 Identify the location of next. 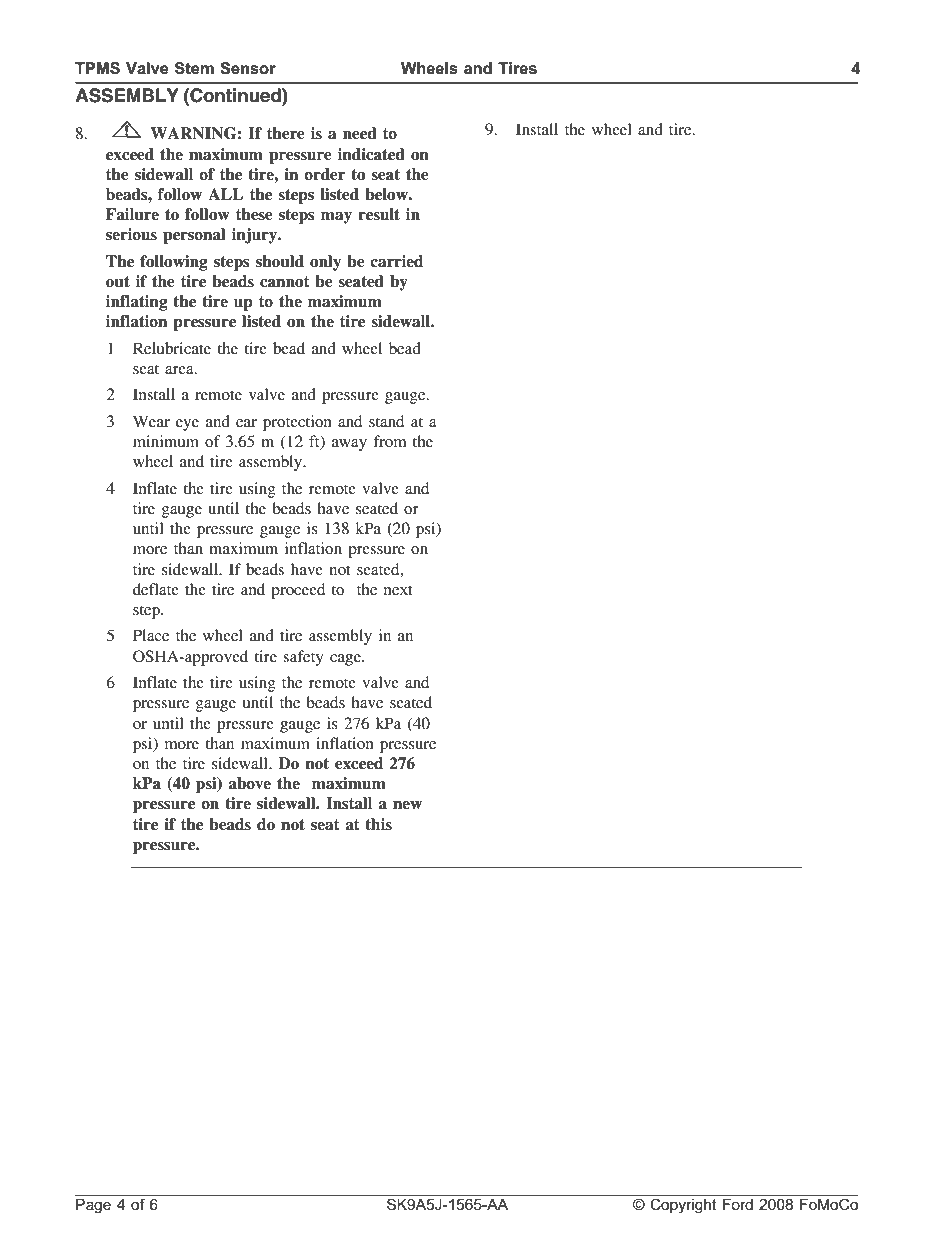
(398, 590).
